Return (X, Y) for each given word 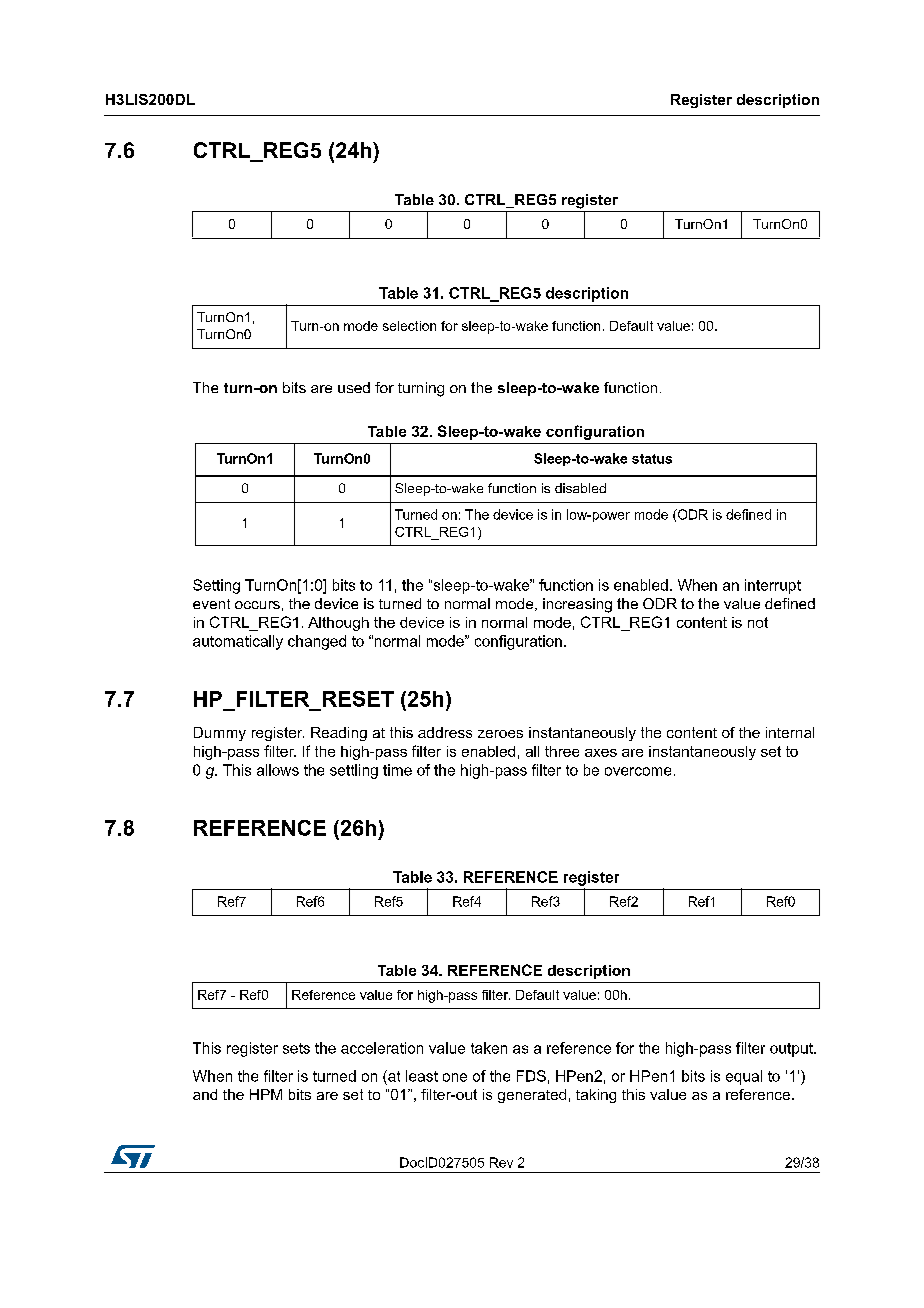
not (758, 622)
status (652, 459)
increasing (577, 605)
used (354, 387)
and (205, 1094)
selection (409, 326)
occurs (257, 605)
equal (744, 1077)
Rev (501, 1162)
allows (278, 770)
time (397, 770)
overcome (638, 771)
